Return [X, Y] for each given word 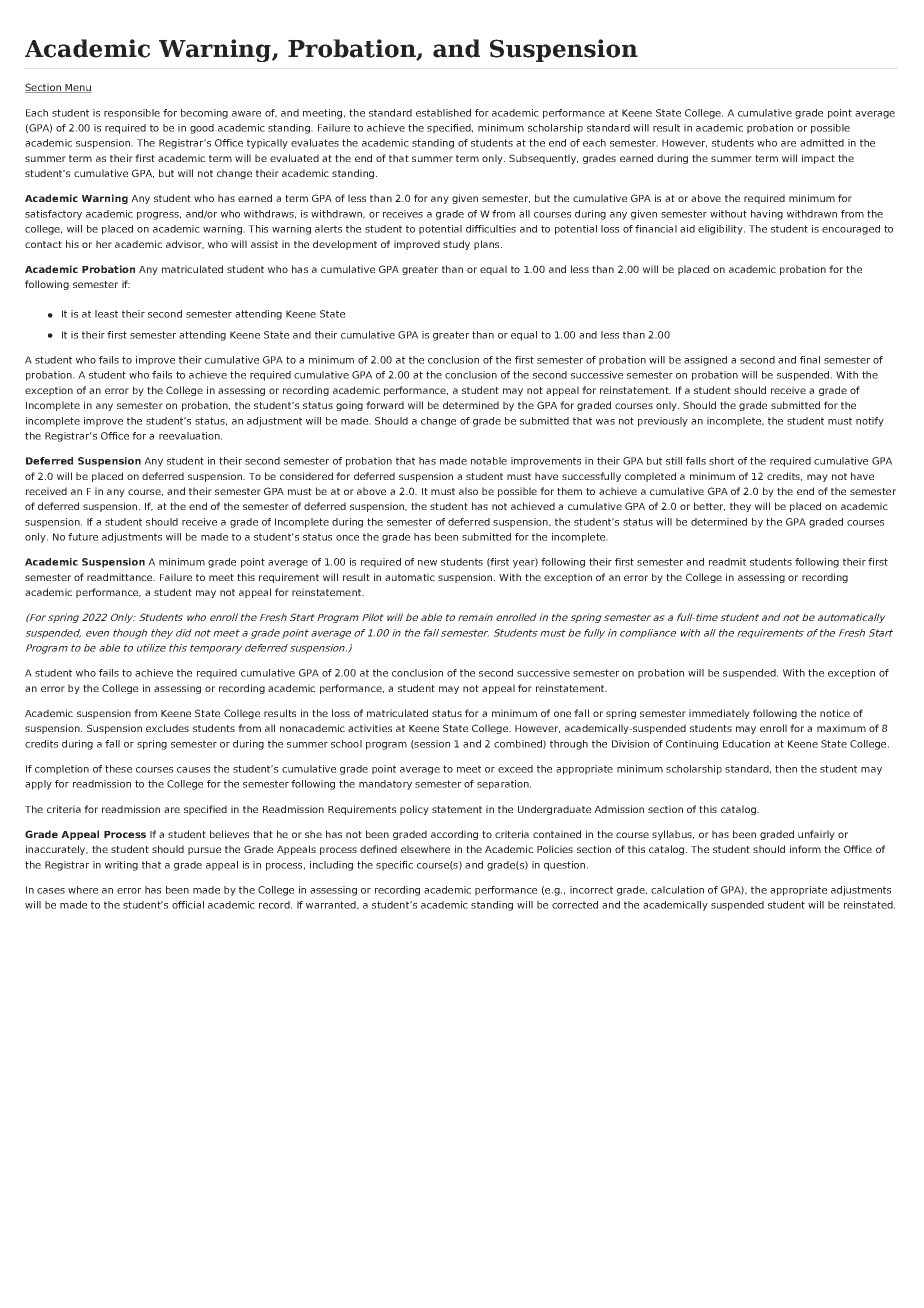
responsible [132, 114]
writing [121, 866]
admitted [822, 143]
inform [805, 849]
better [709, 506]
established [443, 113]
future [83, 537]
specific [394, 866]
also [468, 491]
